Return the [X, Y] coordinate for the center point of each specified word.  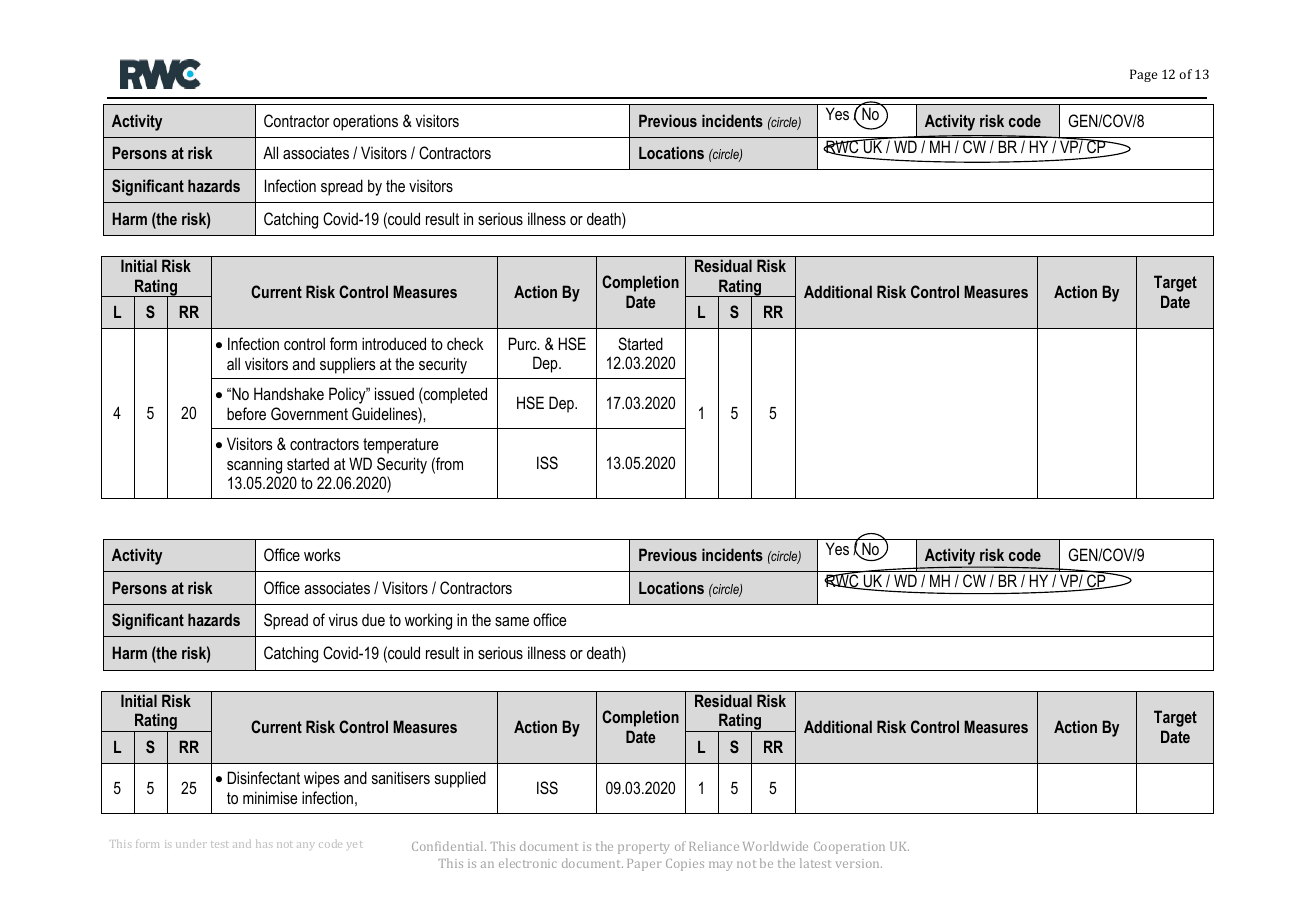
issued [394, 393]
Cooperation [849, 848]
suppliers [348, 365]
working [428, 621]
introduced [394, 343]
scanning [254, 465]
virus [343, 619]
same [512, 621]
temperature [400, 446]
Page [1143, 75]
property [643, 848]
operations [365, 122]
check [465, 343]
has [264, 844]
